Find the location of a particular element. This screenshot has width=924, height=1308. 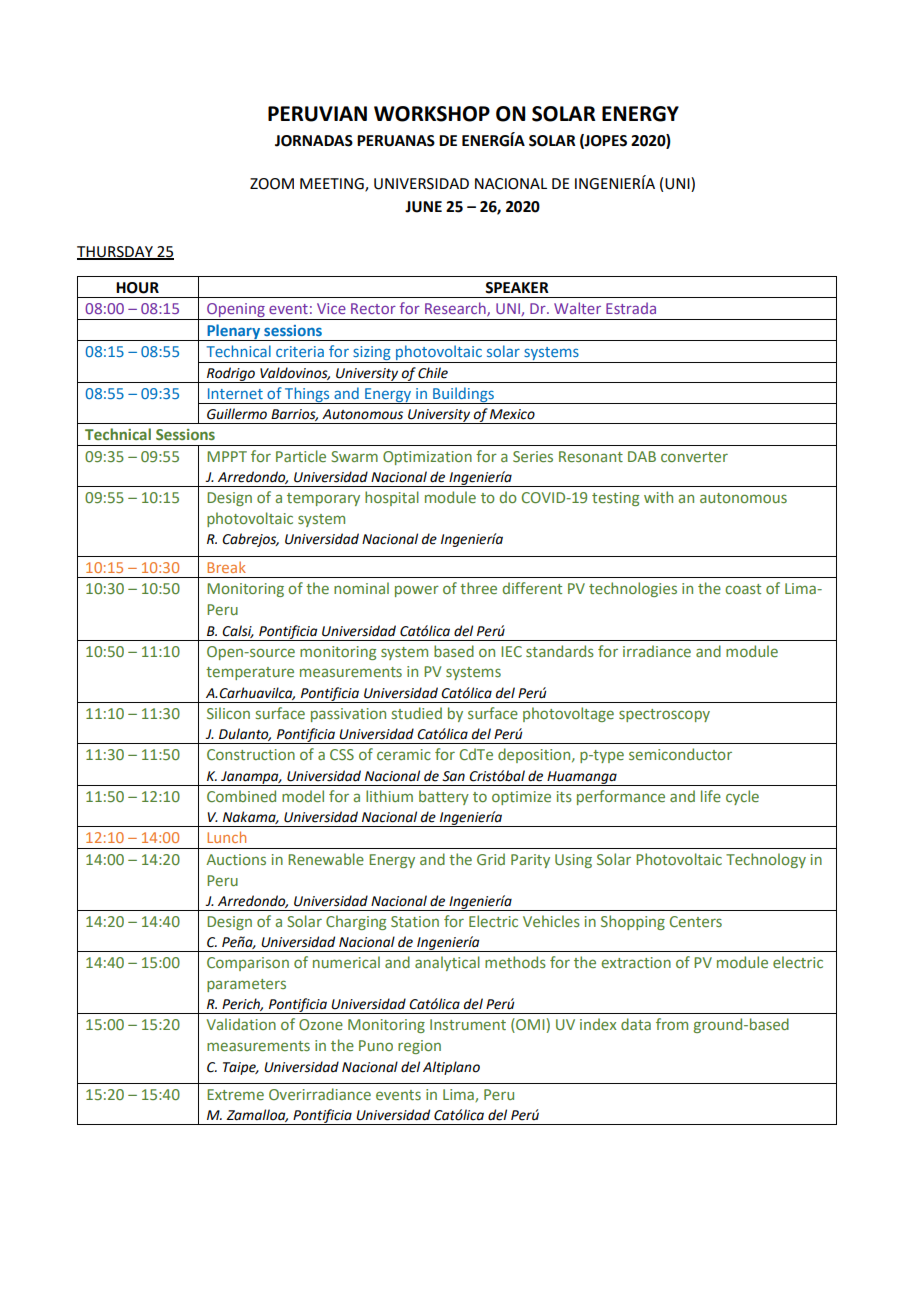

Chile is located at coordinates (433, 373).
